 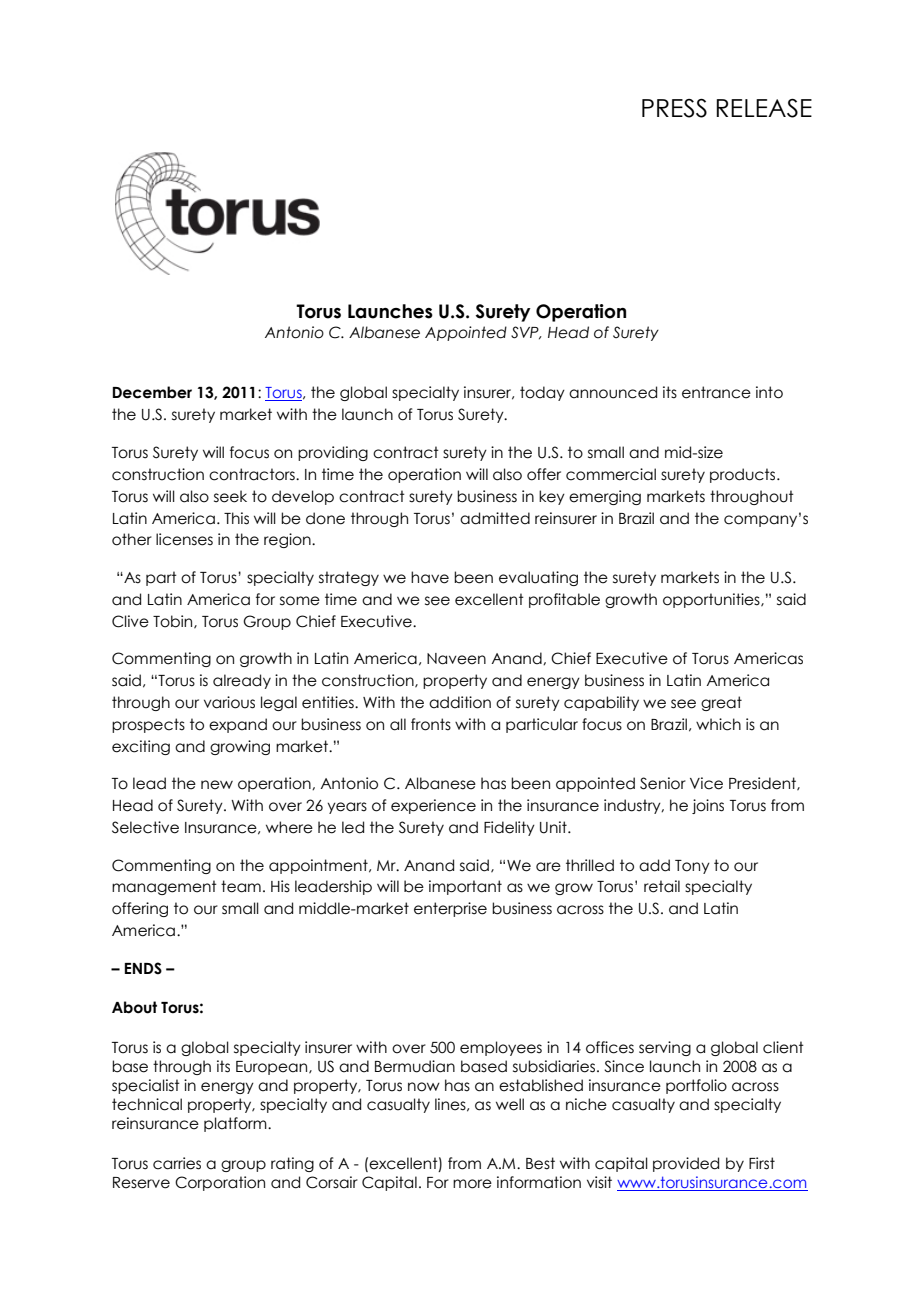 I want to click on Tobin, so click(x=174, y=622).
